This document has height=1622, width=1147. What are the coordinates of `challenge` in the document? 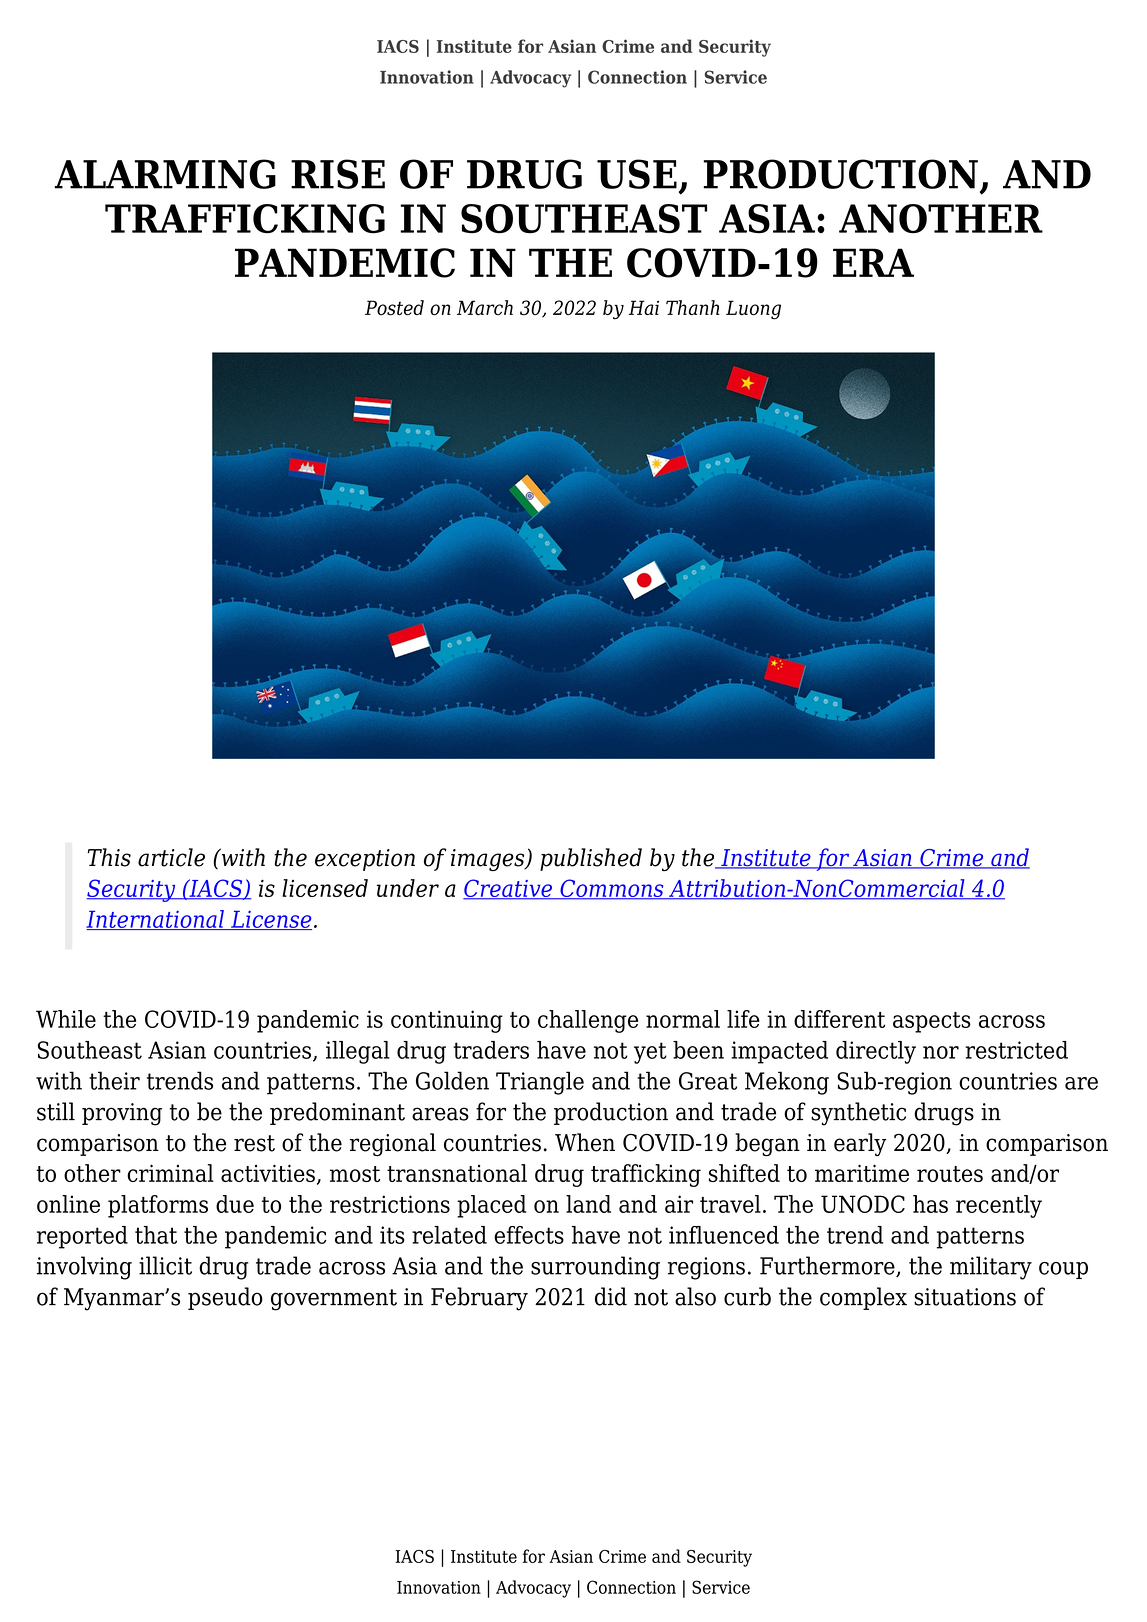 It's located at (588, 1021).
